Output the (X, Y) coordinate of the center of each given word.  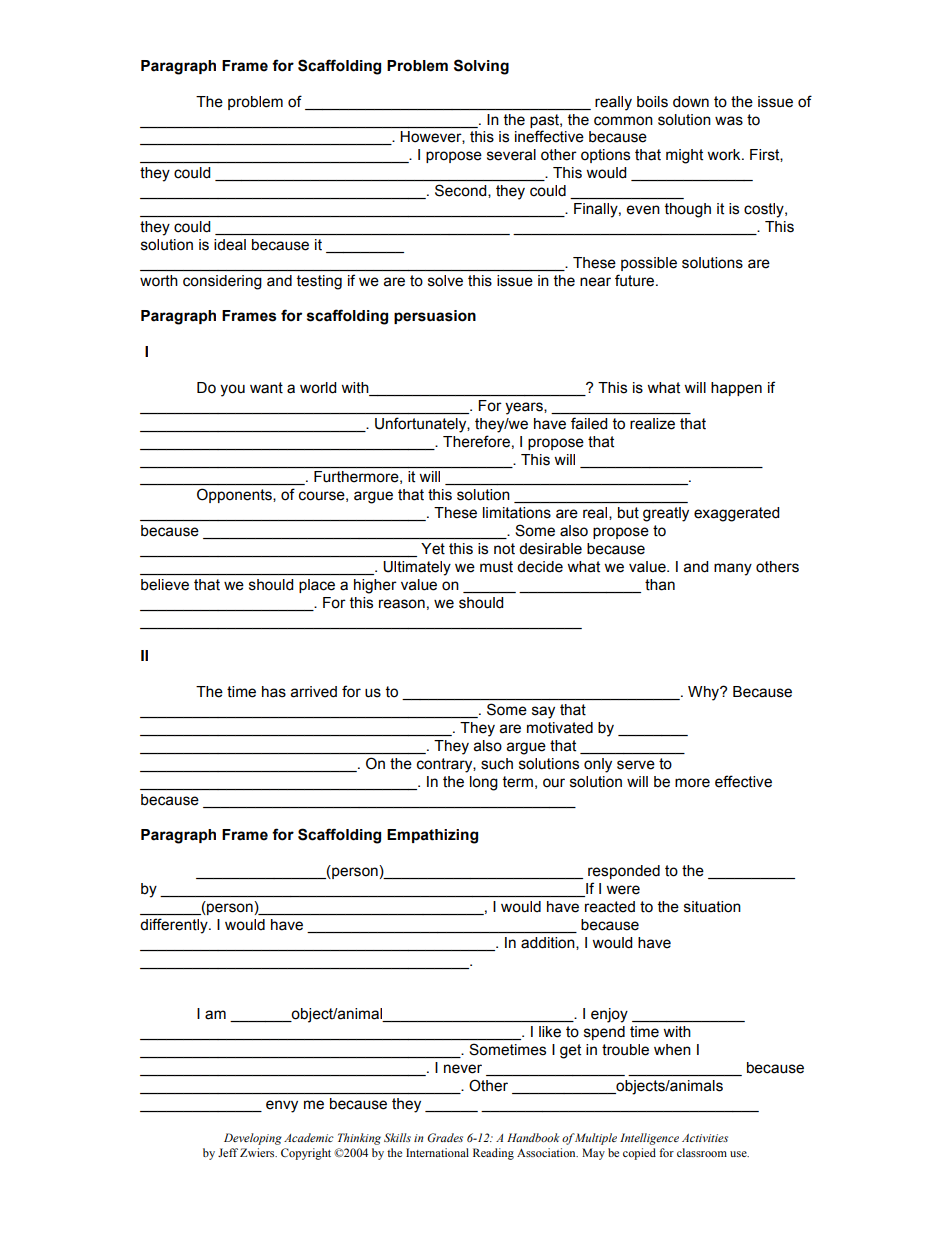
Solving (481, 67)
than (660, 585)
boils (652, 102)
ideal (230, 245)
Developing (253, 1139)
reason (402, 604)
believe (165, 585)
